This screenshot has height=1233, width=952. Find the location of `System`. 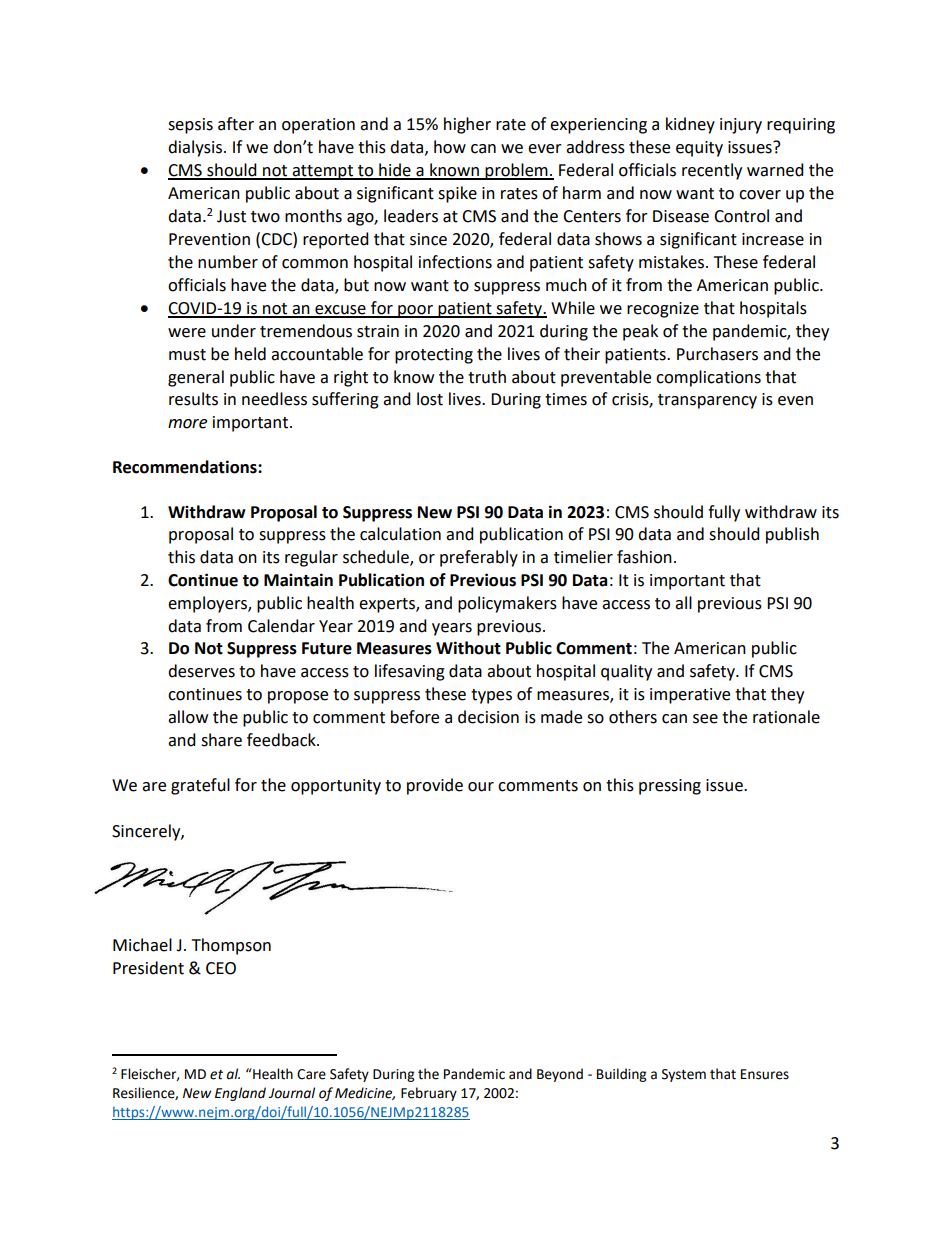

System is located at coordinates (684, 1075).
